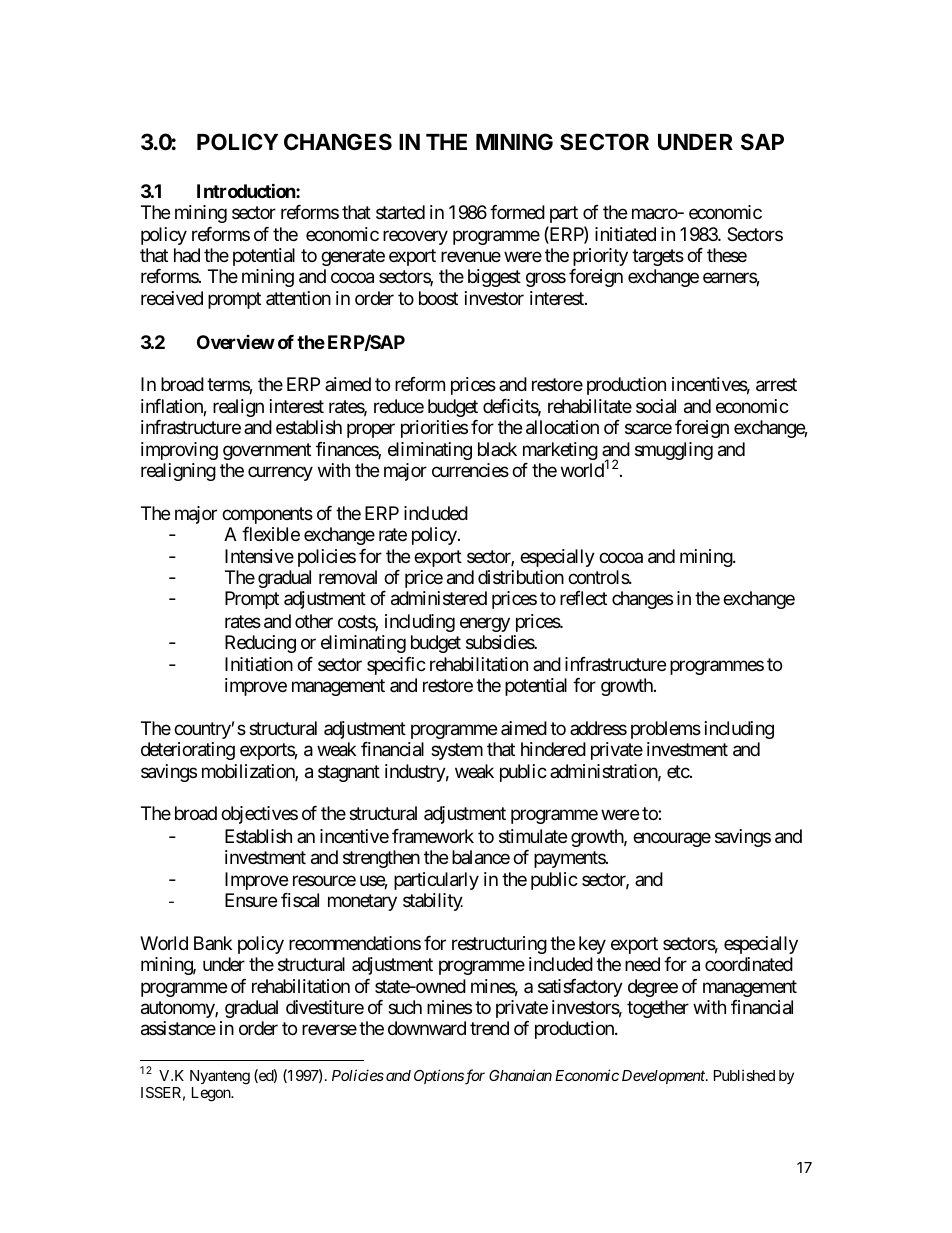  What do you see at coordinates (497, 449) in the page?
I see `black` at bounding box center [497, 449].
